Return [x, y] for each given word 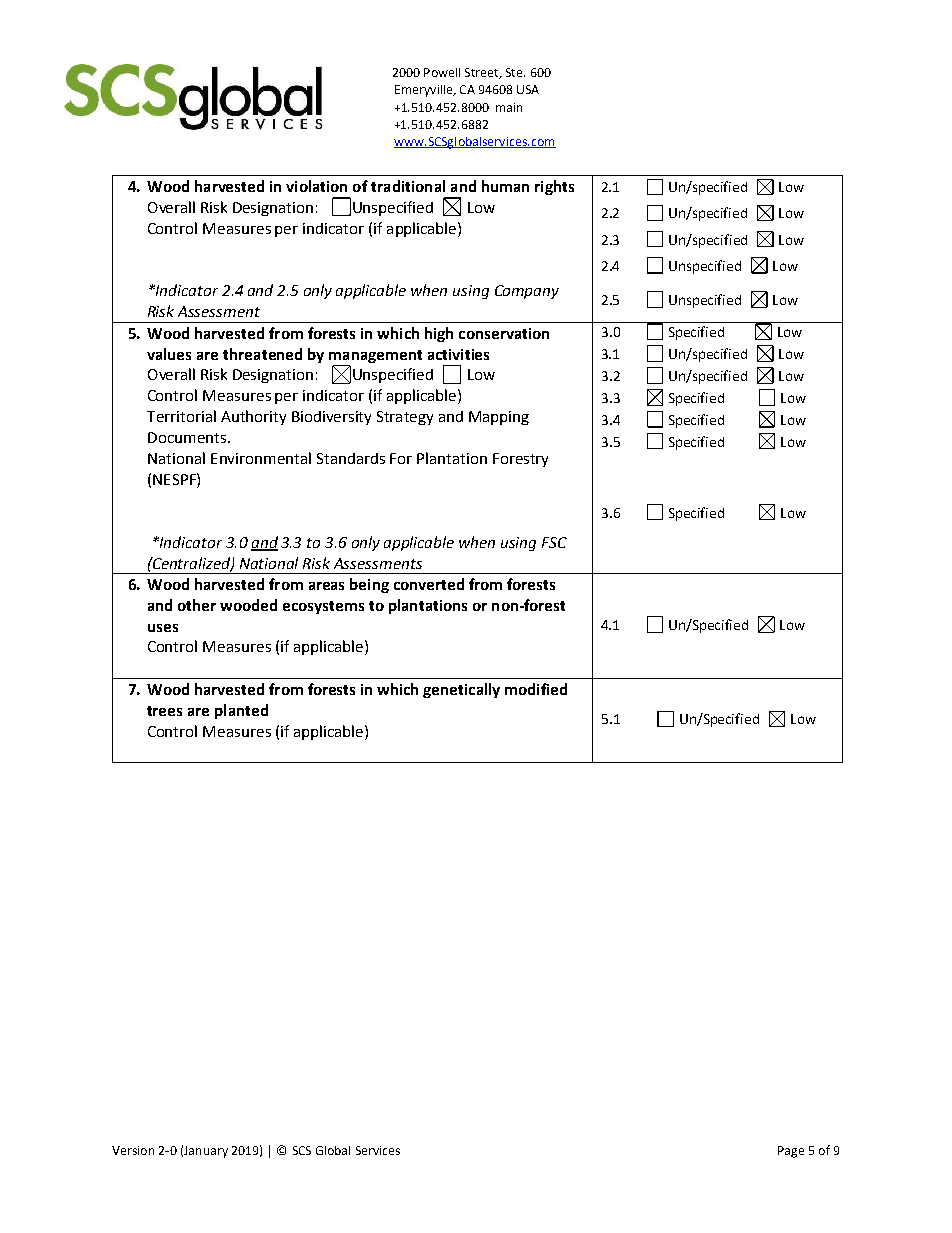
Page [791, 1152]
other [197, 605]
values [169, 354]
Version [133, 1150]
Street [483, 73]
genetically [461, 690]
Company [527, 292]
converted [429, 584]
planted [241, 711]
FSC [554, 542]
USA [528, 89]
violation [316, 186]
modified [536, 689]
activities [458, 354]
